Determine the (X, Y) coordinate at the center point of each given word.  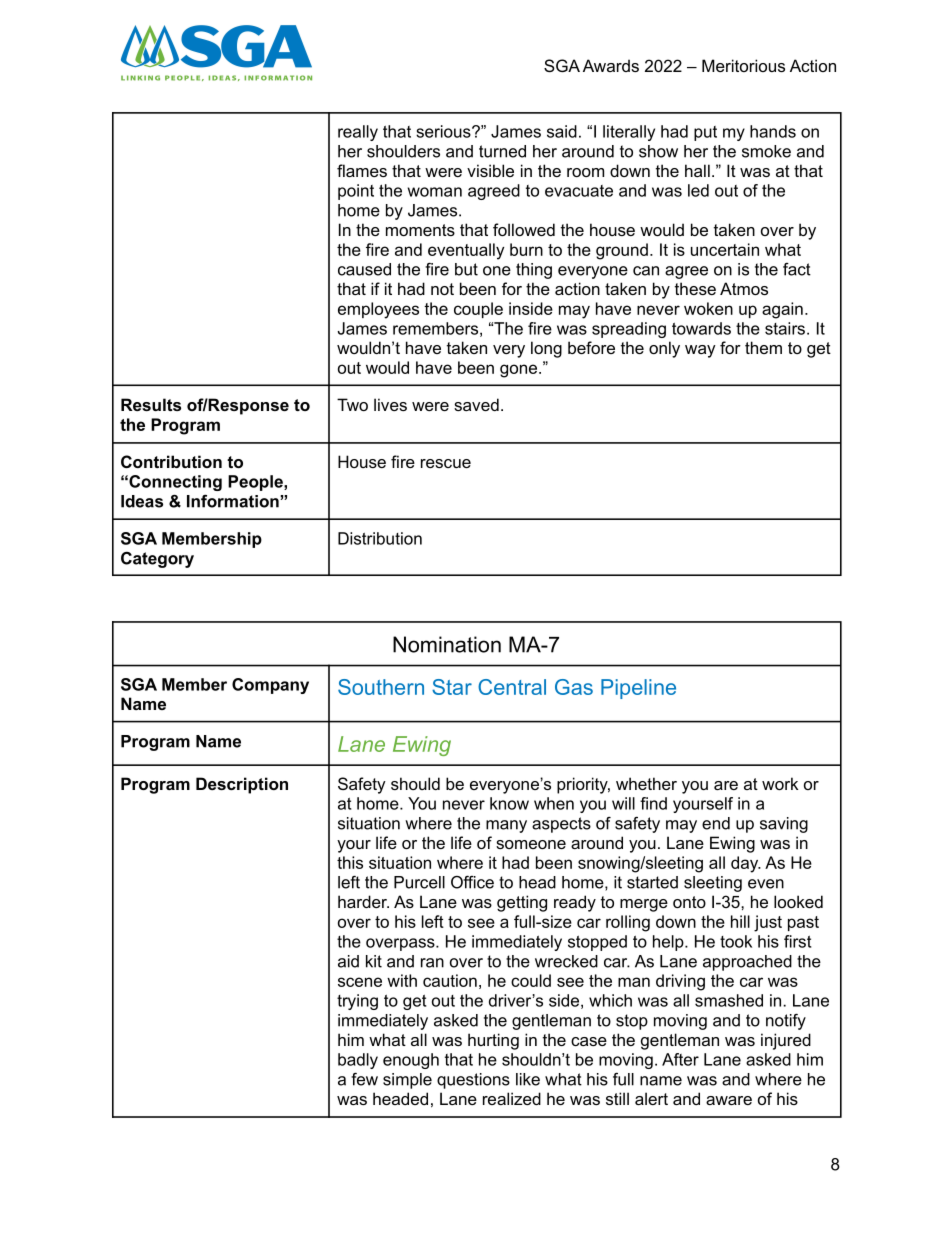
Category (157, 560)
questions (473, 1081)
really (358, 133)
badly (358, 1061)
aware (729, 1100)
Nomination (447, 644)
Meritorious (743, 65)
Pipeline (638, 689)
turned (502, 151)
